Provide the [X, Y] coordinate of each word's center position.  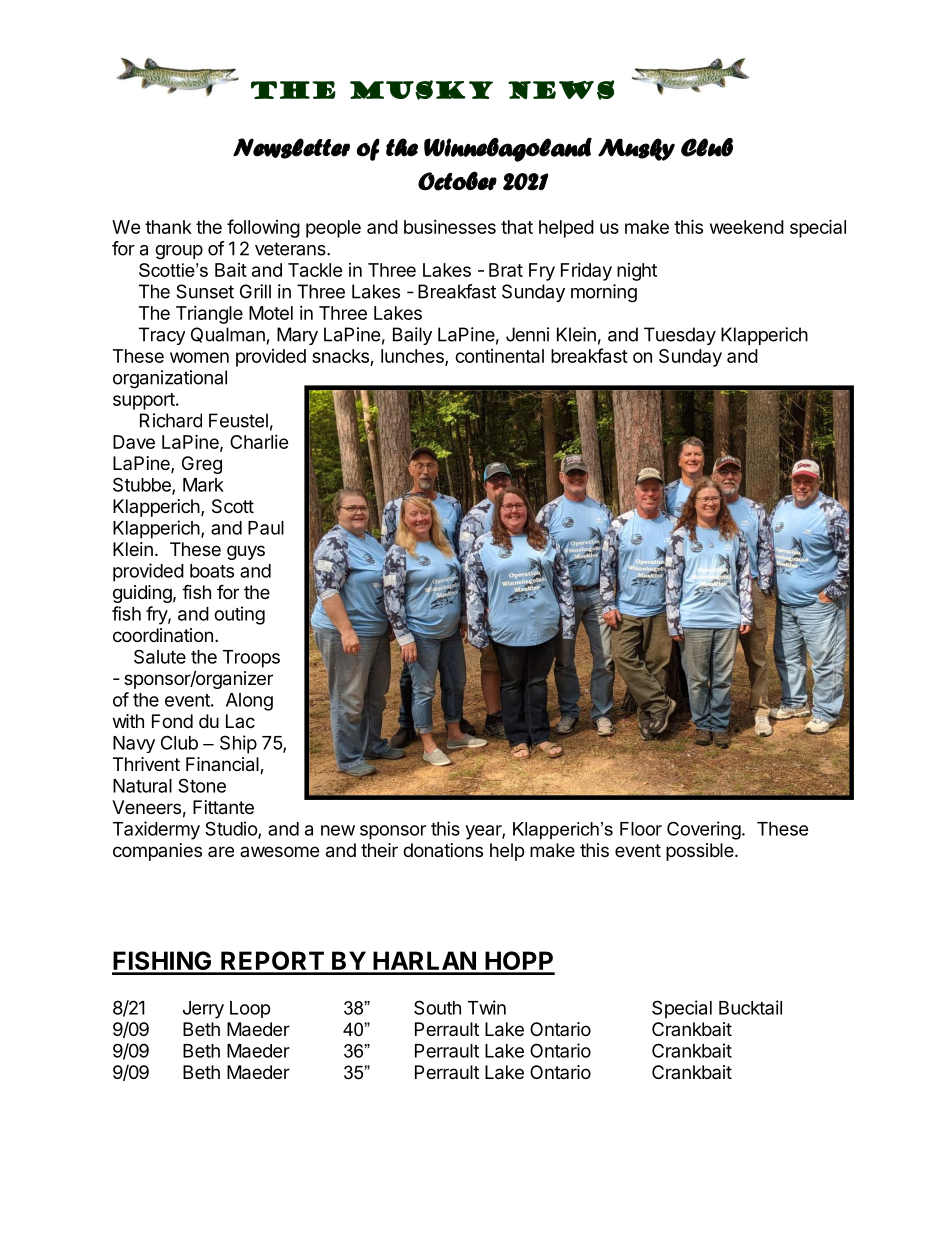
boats [212, 571]
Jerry [203, 1010]
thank [168, 227]
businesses [450, 227]
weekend [747, 227]
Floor [641, 829]
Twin [487, 1007]
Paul [266, 528]
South [437, 1007]
